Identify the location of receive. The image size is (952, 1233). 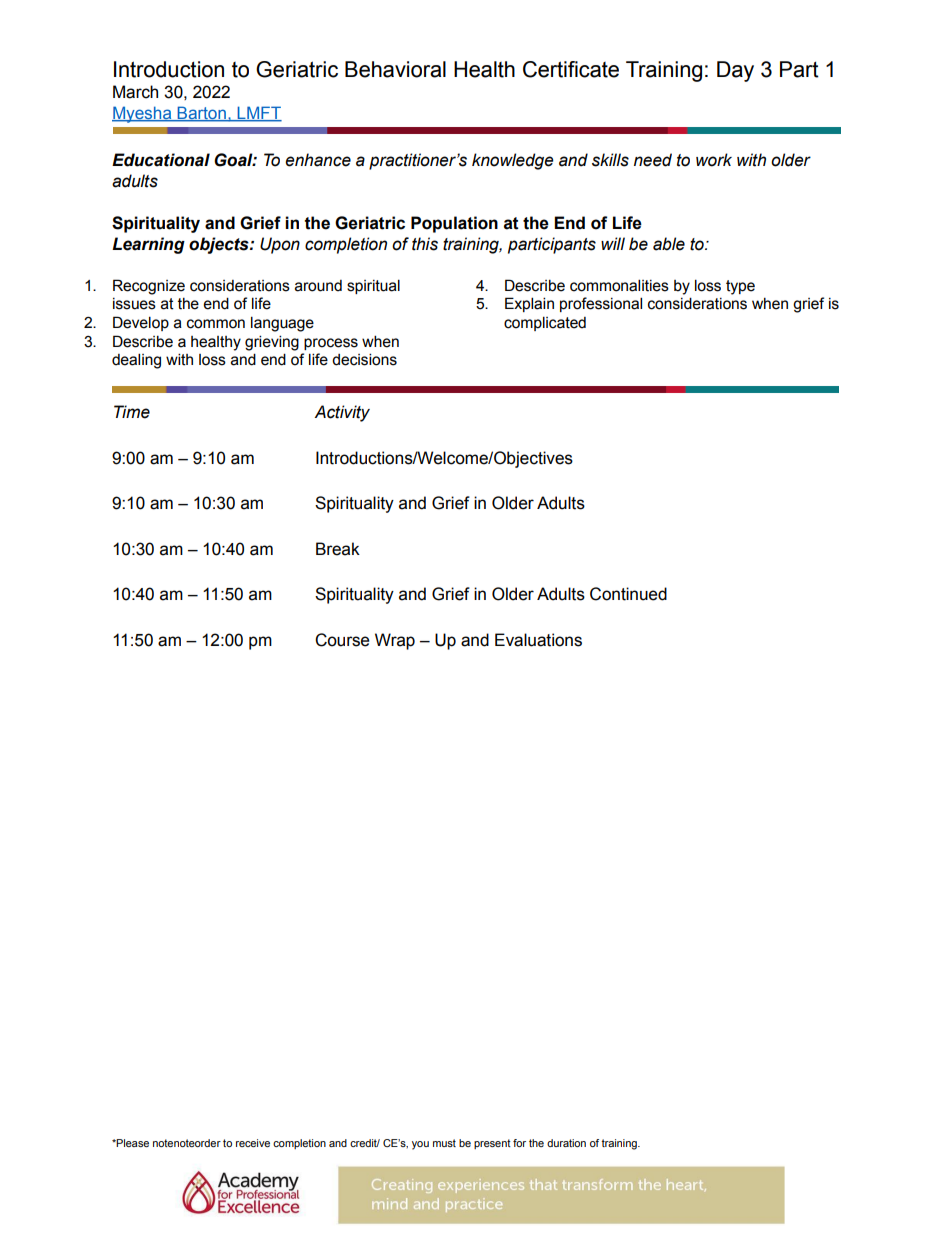
(253, 1143).
